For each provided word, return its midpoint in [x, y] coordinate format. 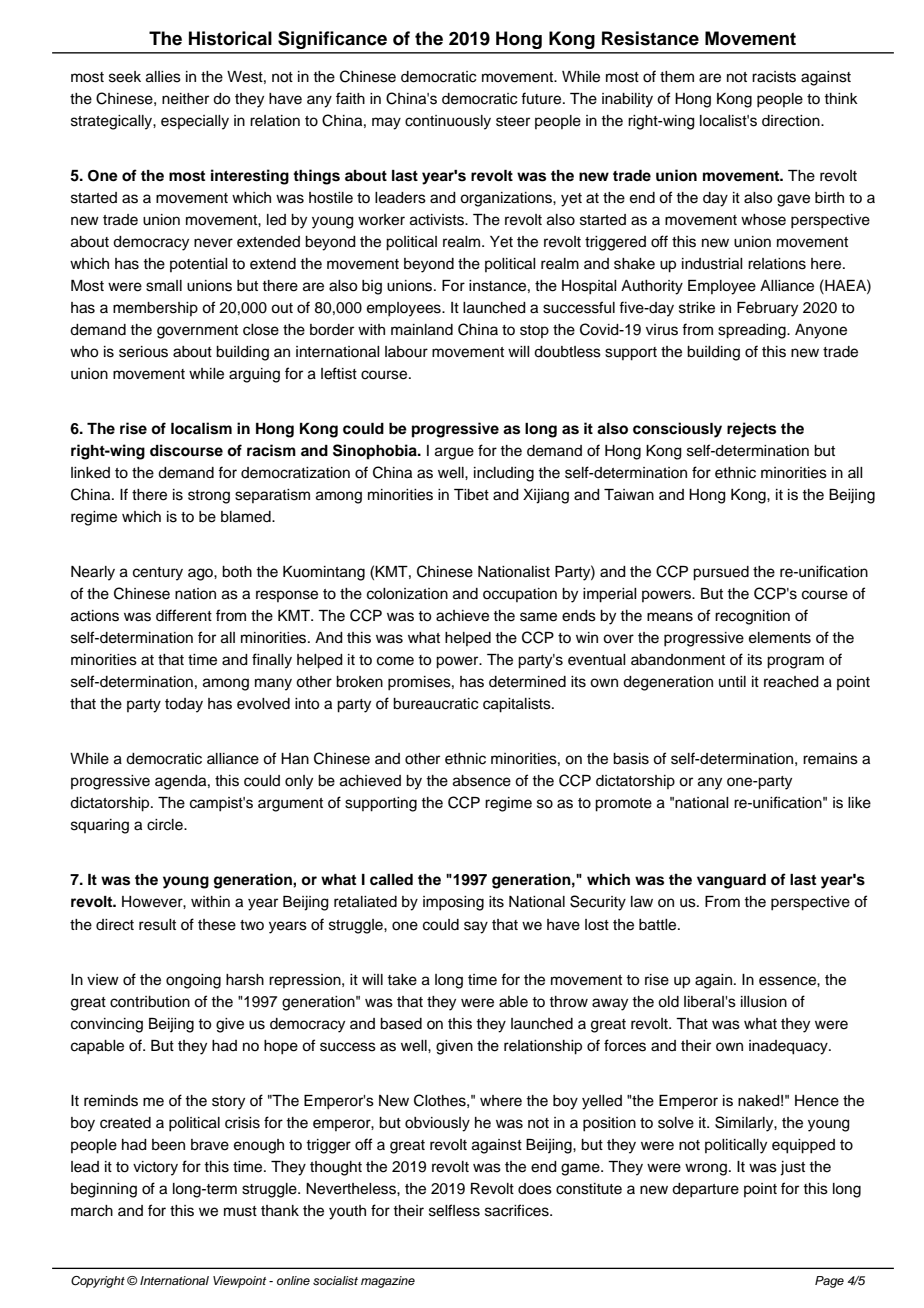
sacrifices [518, 1210]
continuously [448, 122]
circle [166, 825]
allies [163, 77]
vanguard [731, 881]
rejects [751, 430]
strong [209, 497]
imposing [453, 903]
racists [774, 77]
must [240, 1211]
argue [454, 453]
